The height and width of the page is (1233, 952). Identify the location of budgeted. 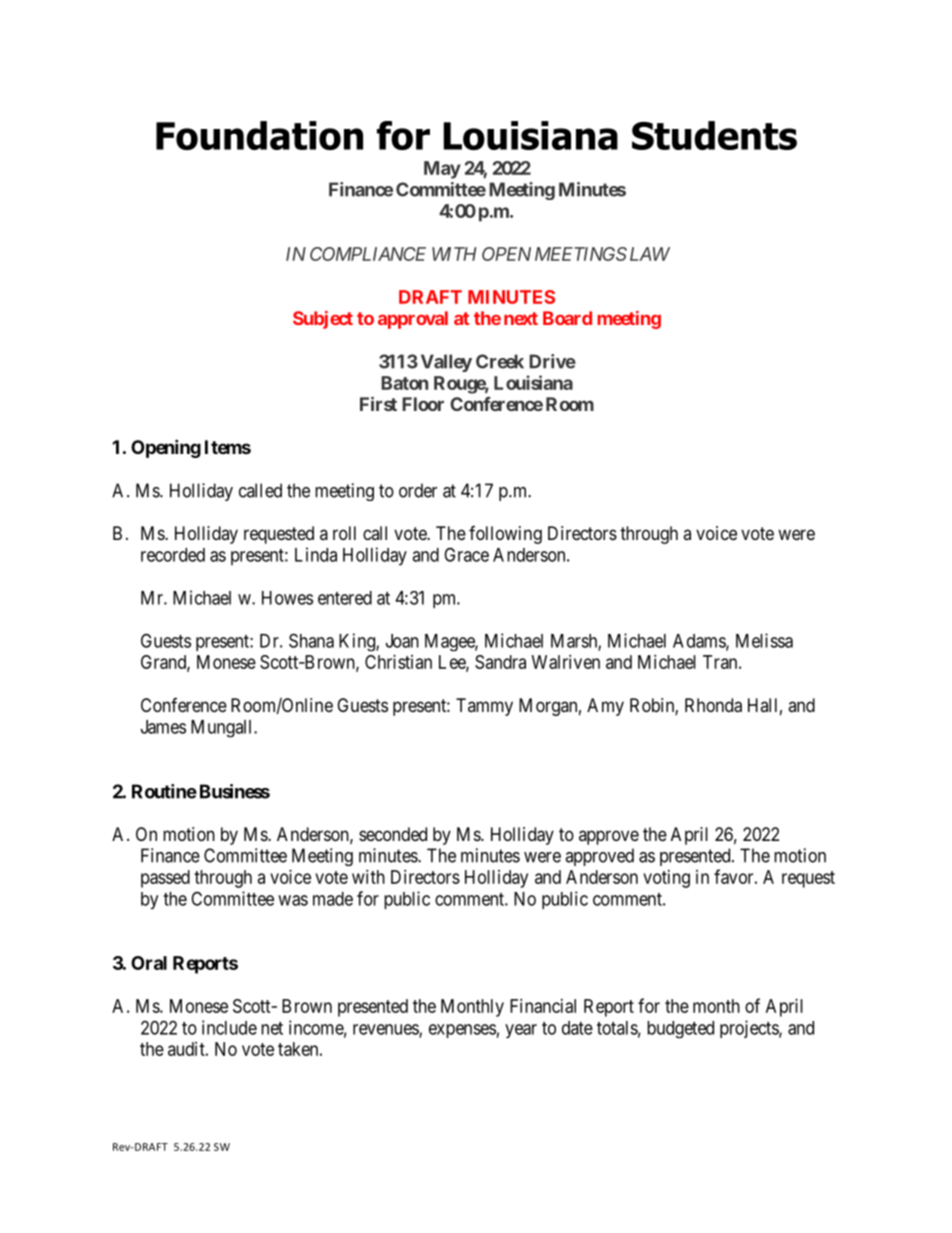
(680, 1029).
